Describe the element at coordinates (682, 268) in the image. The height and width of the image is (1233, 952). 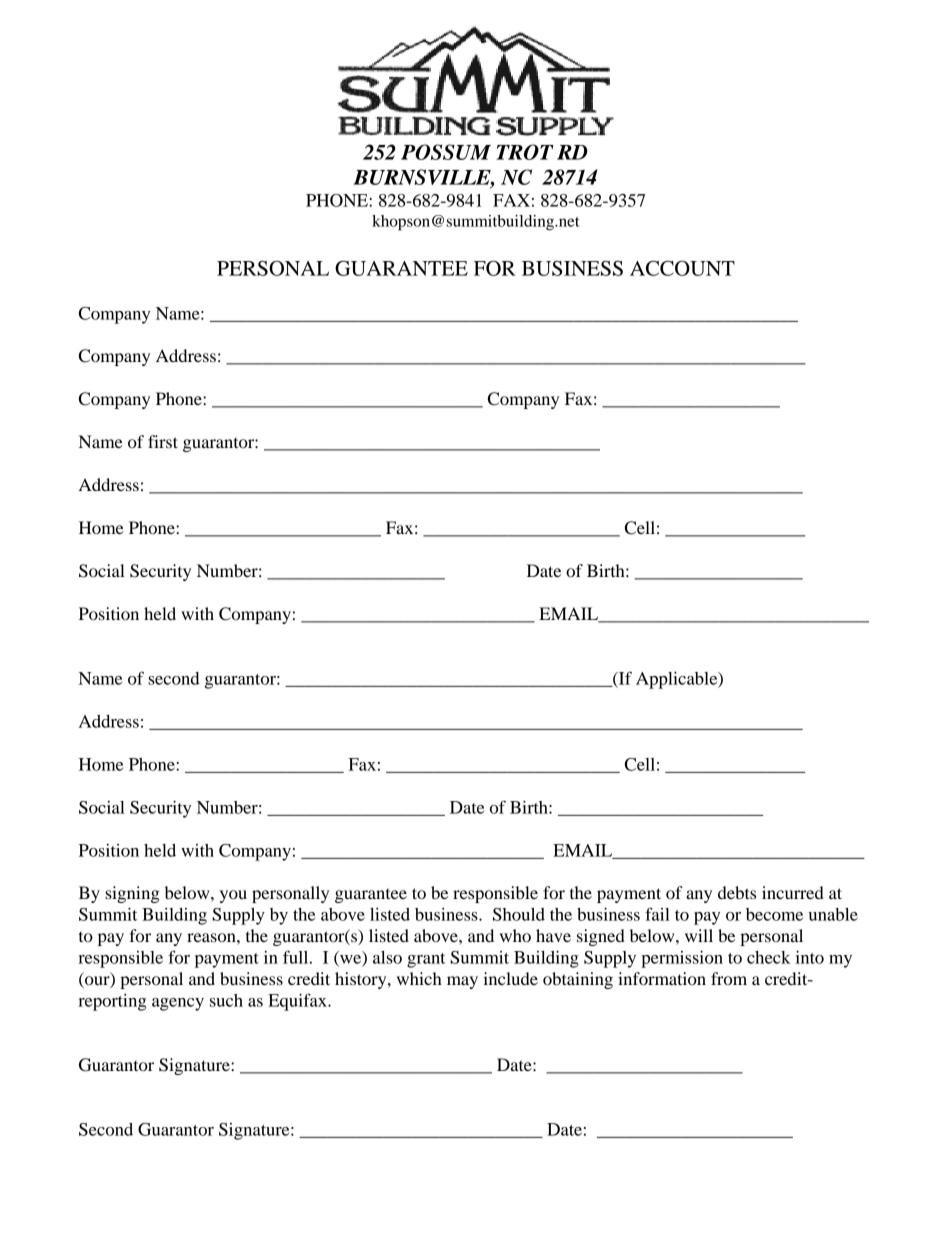
I see `ACCOUNT` at that location.
